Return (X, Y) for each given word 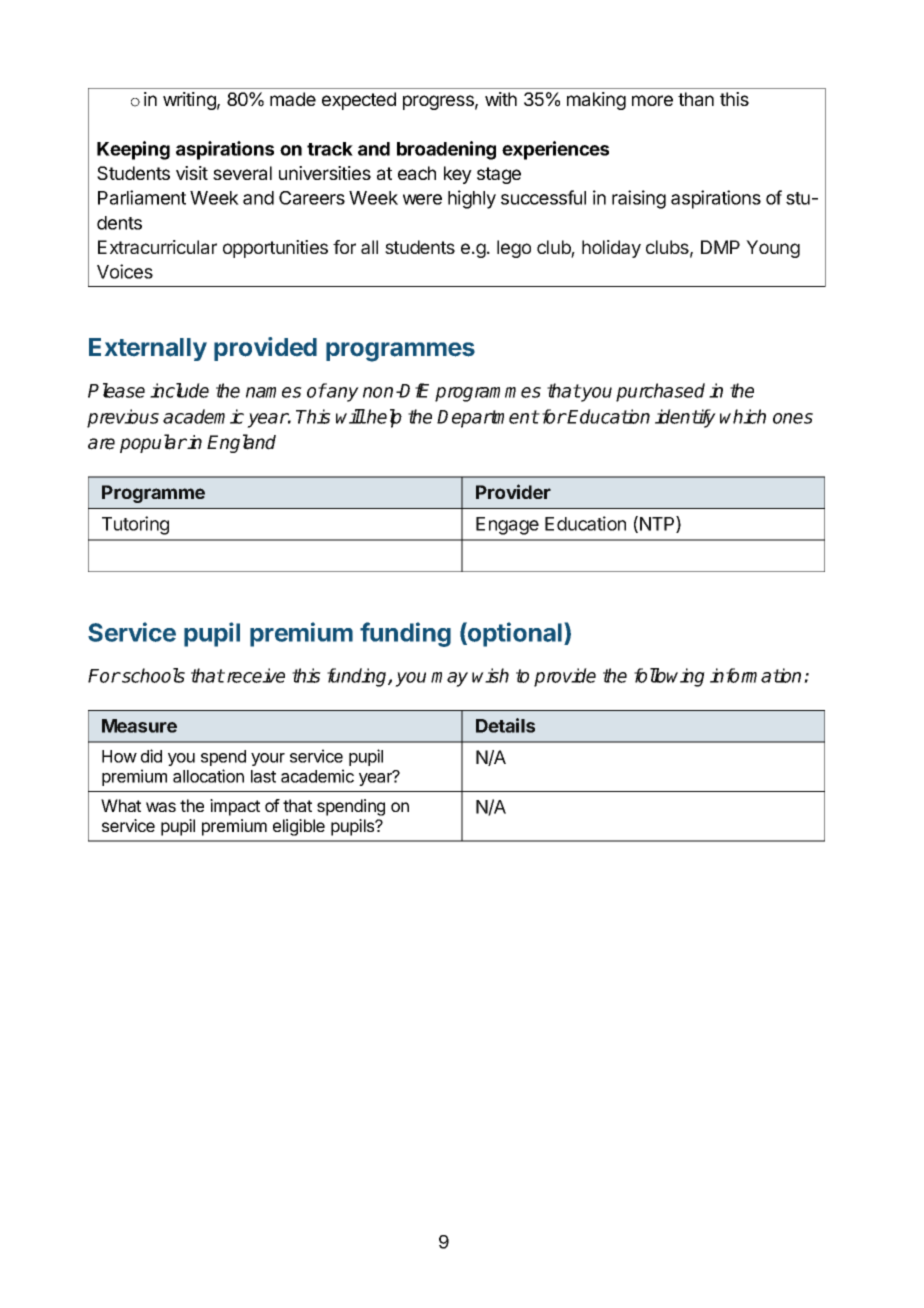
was (161, 807)
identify (685, 418)
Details (505, 725)
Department (488, 419)
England (241, 443)
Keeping (133, 150)
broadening (446, 150)
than (696, 99)
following (669, 677)
